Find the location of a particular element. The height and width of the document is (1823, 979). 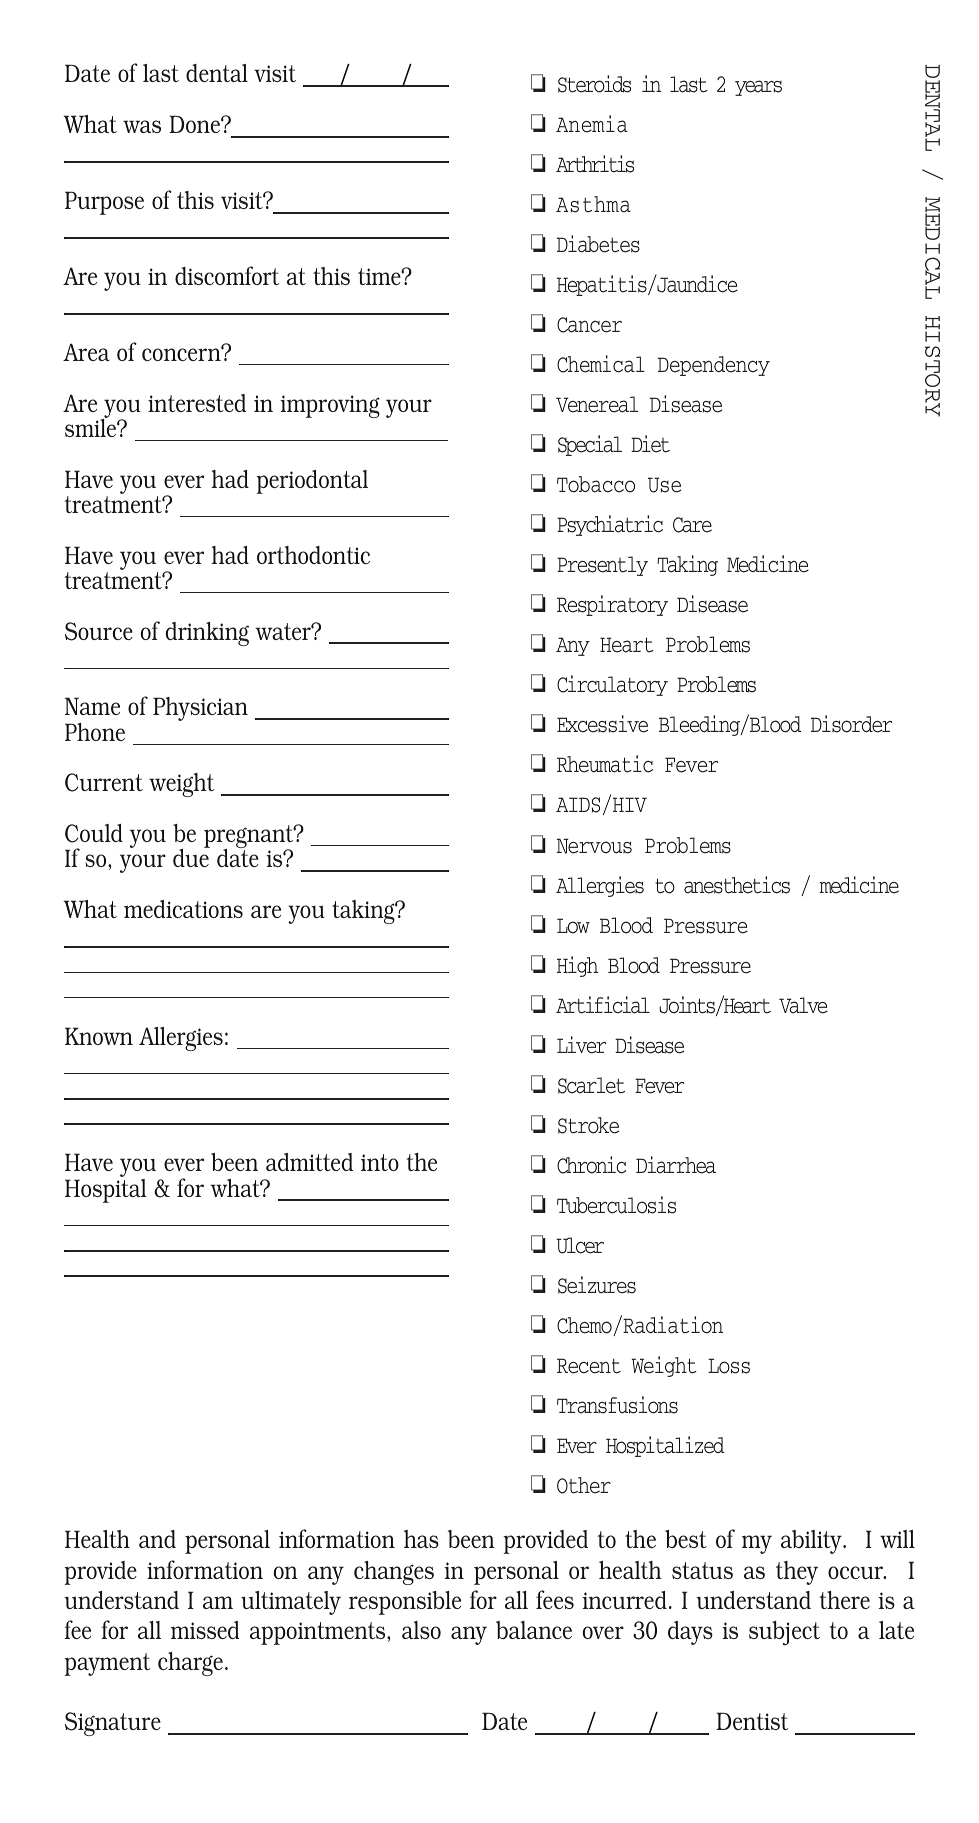

Chronic is located at coordinates (591, 1165).
